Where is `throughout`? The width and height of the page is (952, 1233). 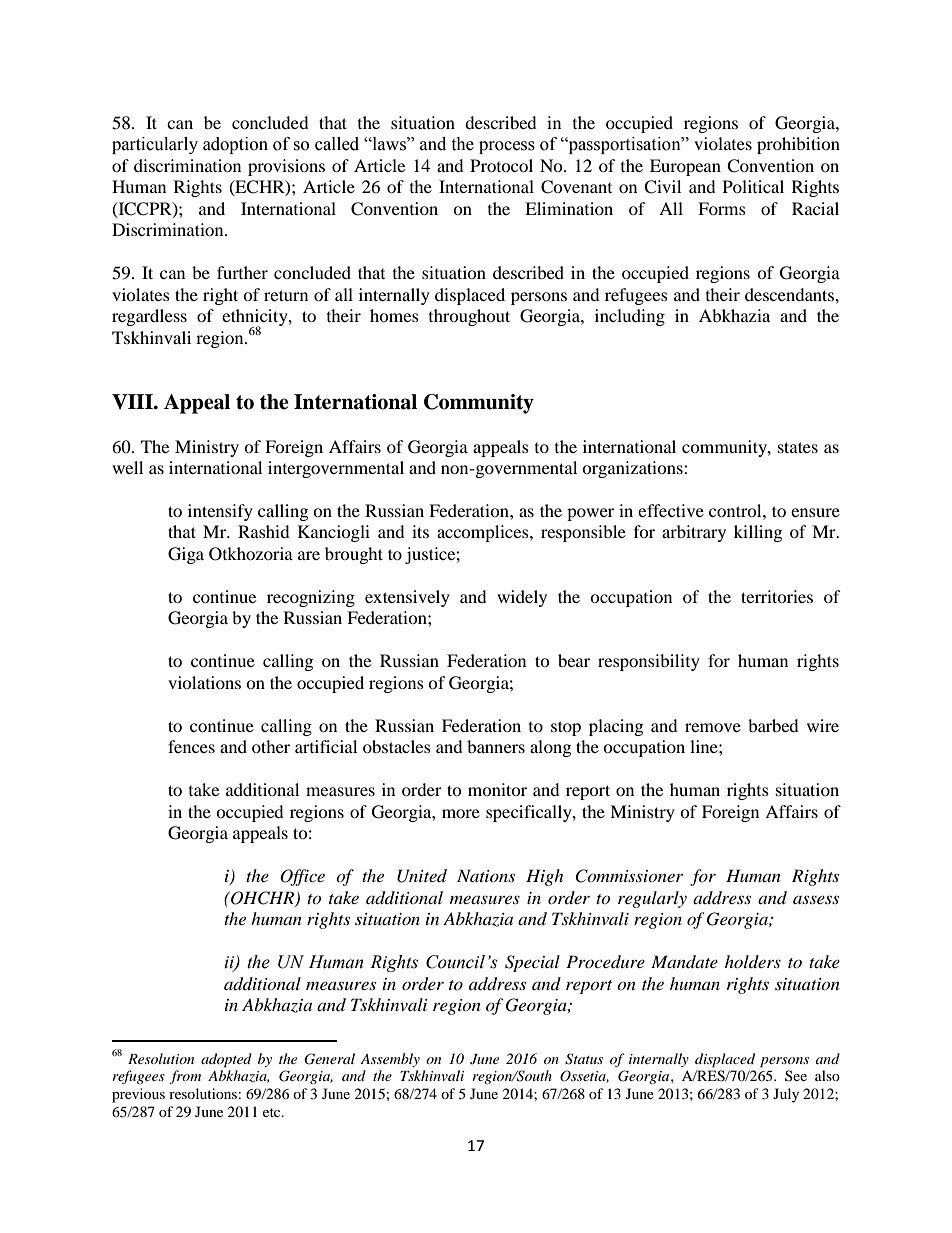 throughout is located at coordinates (469, 317).
